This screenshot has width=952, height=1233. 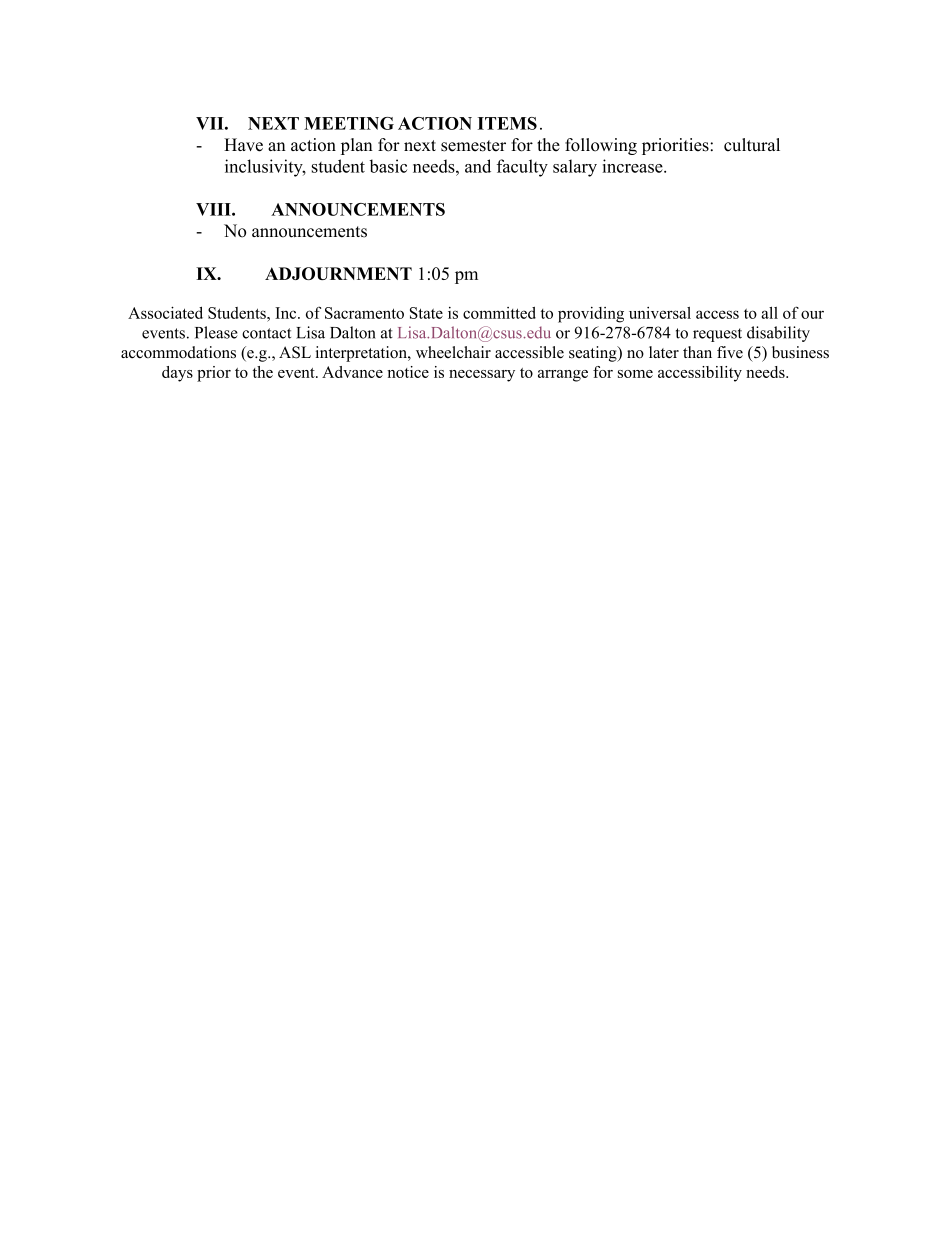 I want to click on all, so click(x=769, y=313).
